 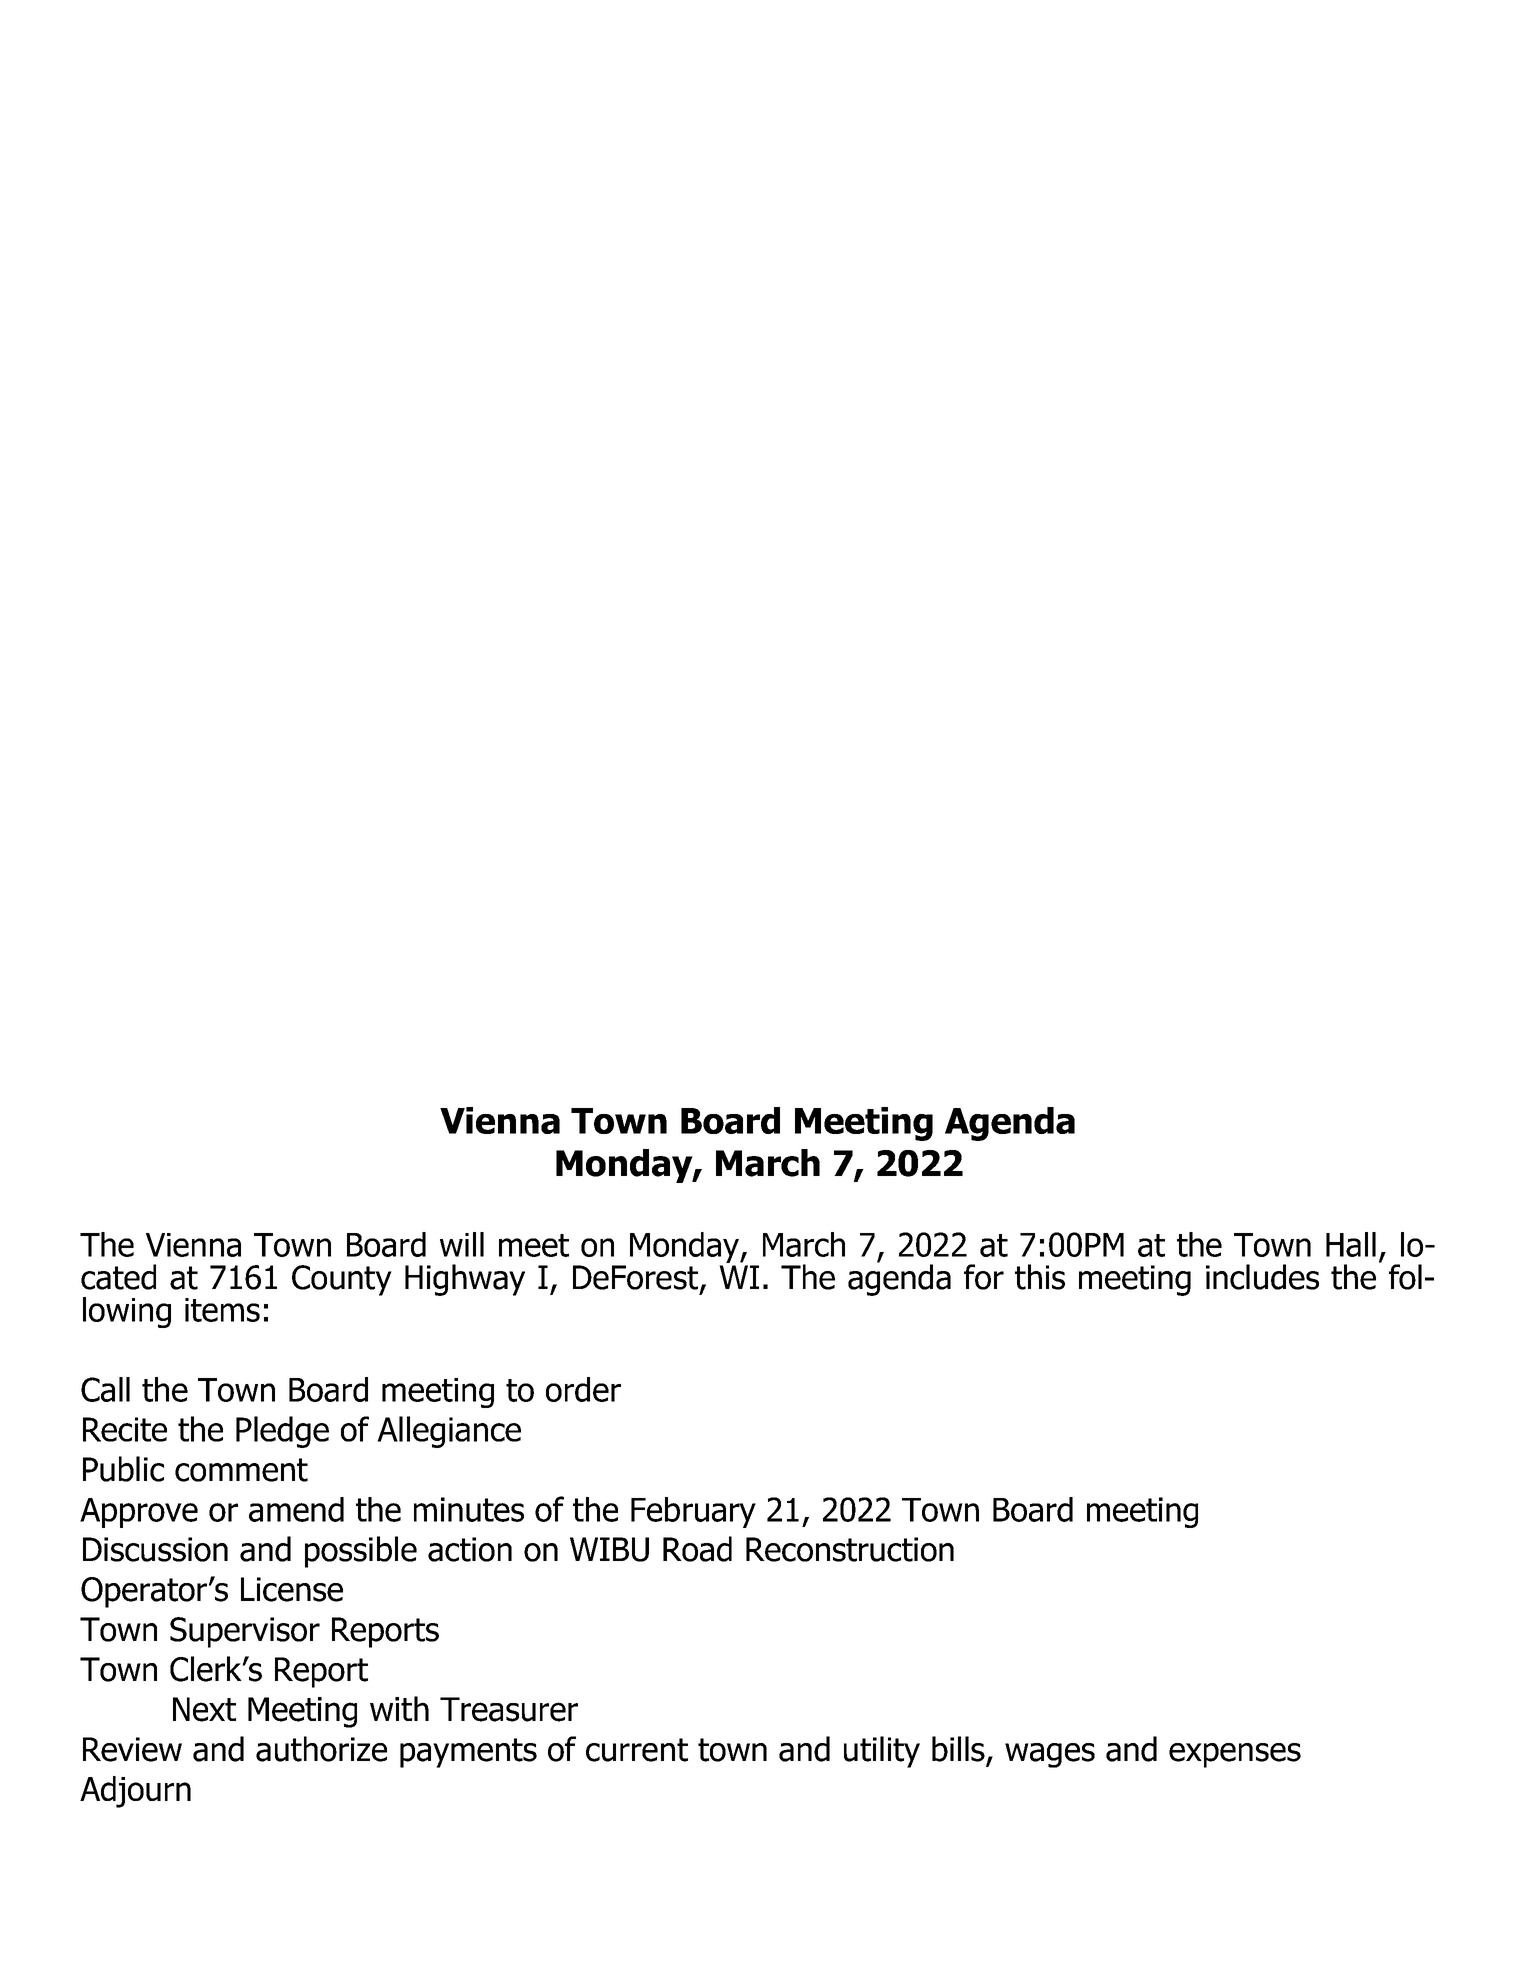 I want to click on Call, so click(x=105, y=1389).
